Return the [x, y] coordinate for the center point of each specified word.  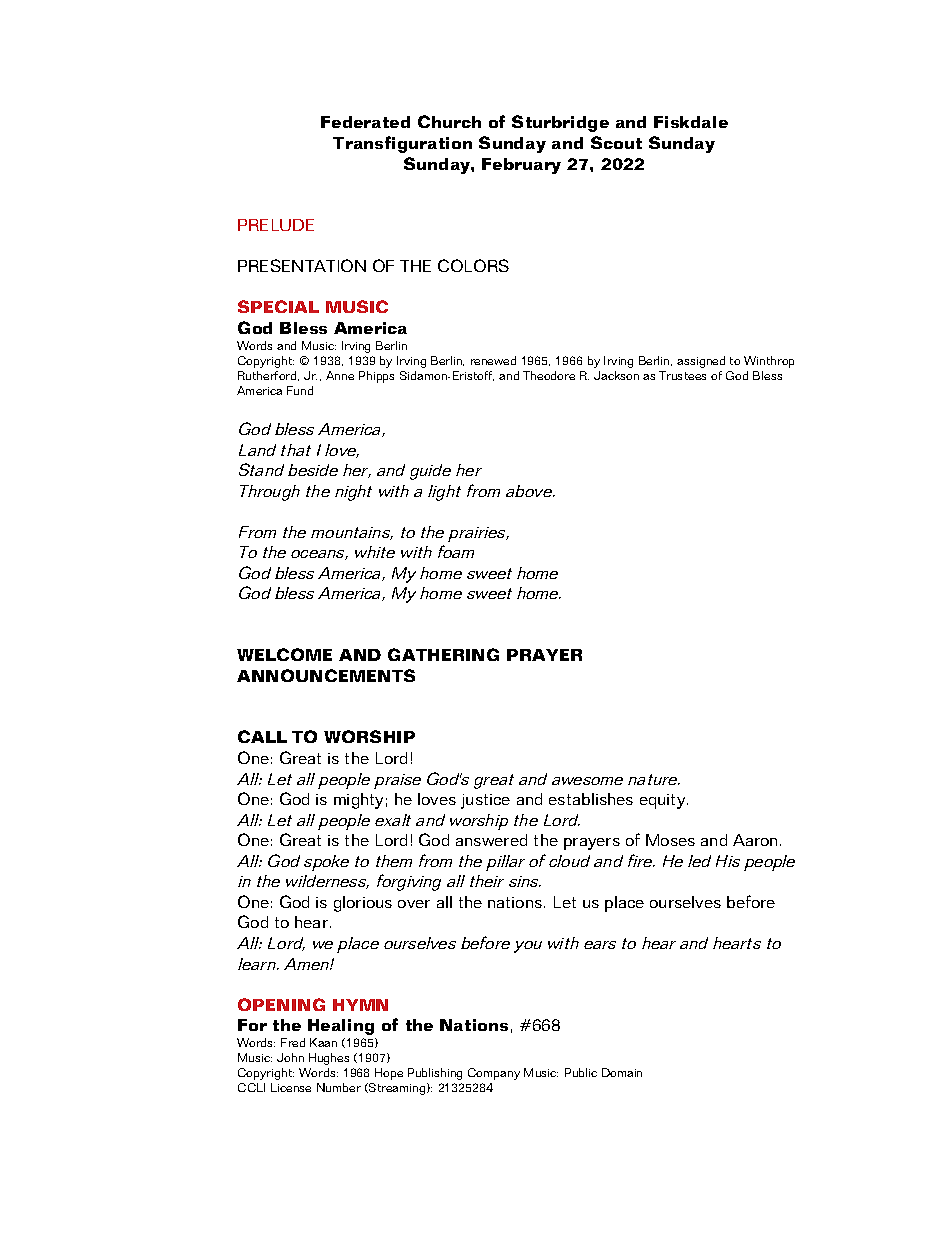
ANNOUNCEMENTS [326, 675]
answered [491, 840]
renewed [493, 360]
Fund [300, 390]
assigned [701, 362]
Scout [616, 142]
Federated [365, 122]
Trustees [682, 375]
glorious [363, 904]
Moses [670, 840]
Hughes [329, 1059]
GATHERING [443, 654]
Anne [340, 375]
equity [664, 801]
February [521, 166]
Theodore [549, 375]
